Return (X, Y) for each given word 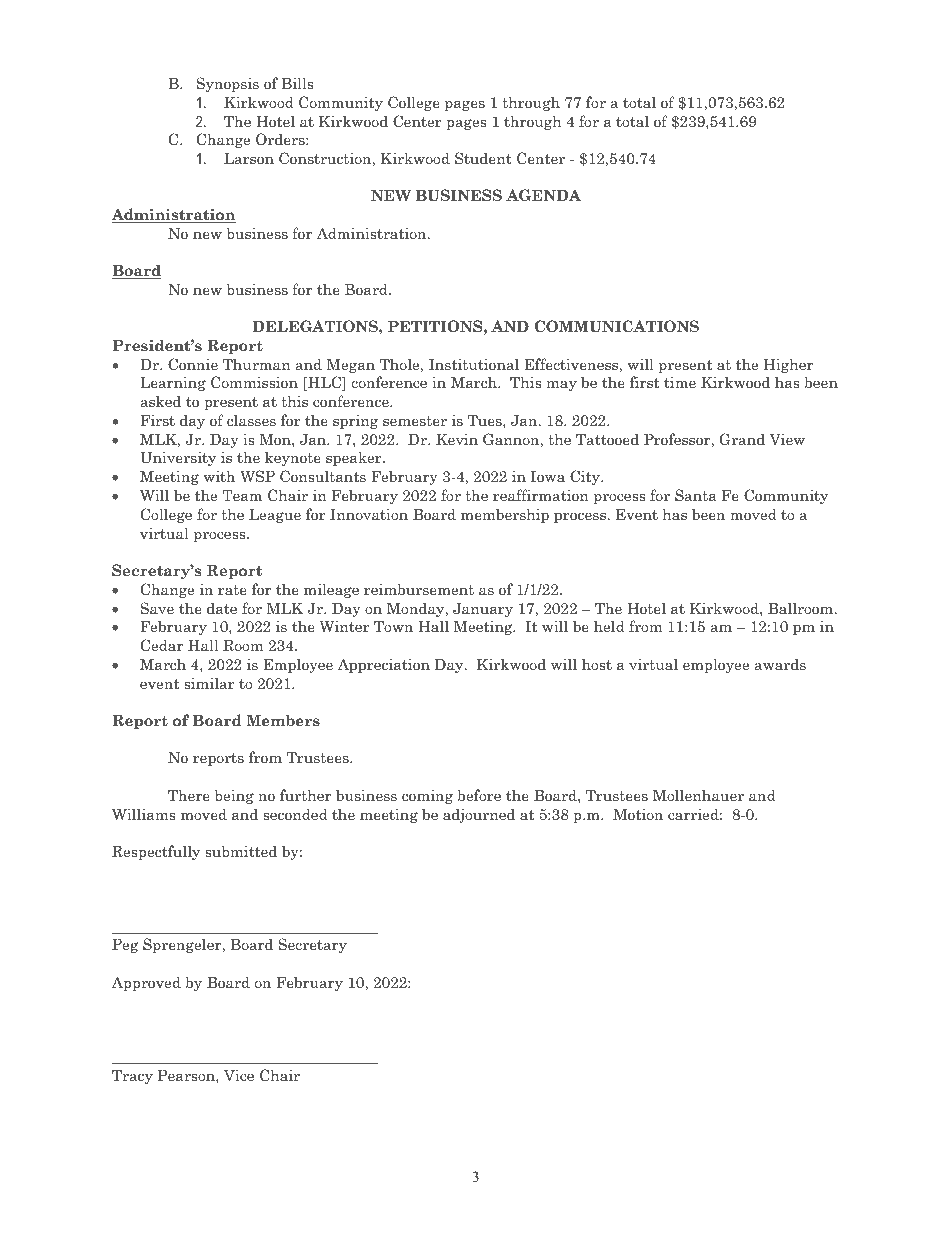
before (479, 795)
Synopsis (227, 84)
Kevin (457, 439)
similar (209, 683)
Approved (146, 983)
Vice (239, 1075)
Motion (638, 814)
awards (780, 664)
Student (483, 158)
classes (251, 420)
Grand (742, 439)
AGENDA (543, 195)
